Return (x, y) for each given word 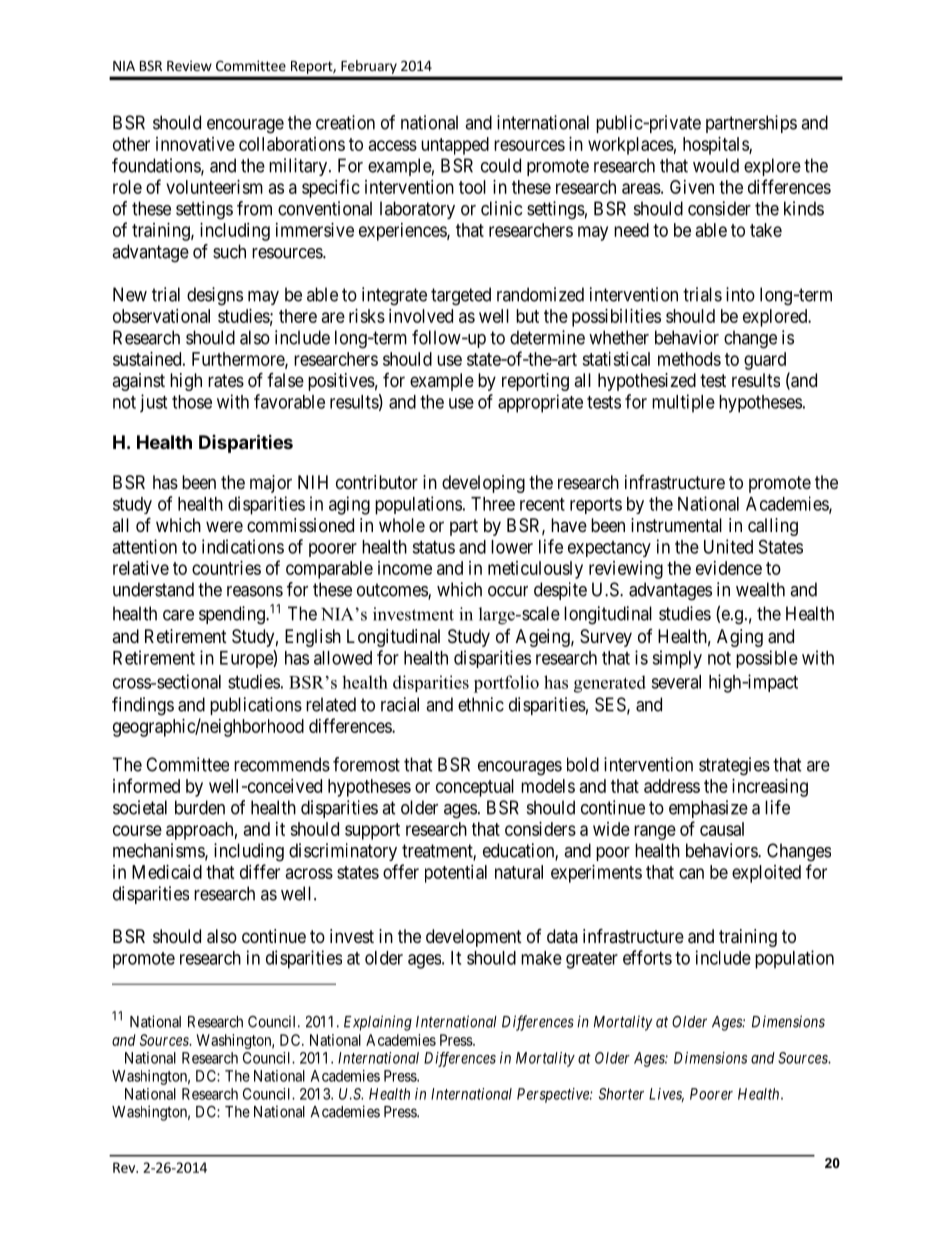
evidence (729, 568)
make (541, 958)
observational (161, 316)
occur (508, 591)
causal (722, 829)
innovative (195, 144)
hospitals (716, 146)
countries (226, 568)
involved (421, 316)
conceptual (475, 788)
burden (200, 807)
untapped (455, 146)
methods (689, 359)
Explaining (378, 1023)
